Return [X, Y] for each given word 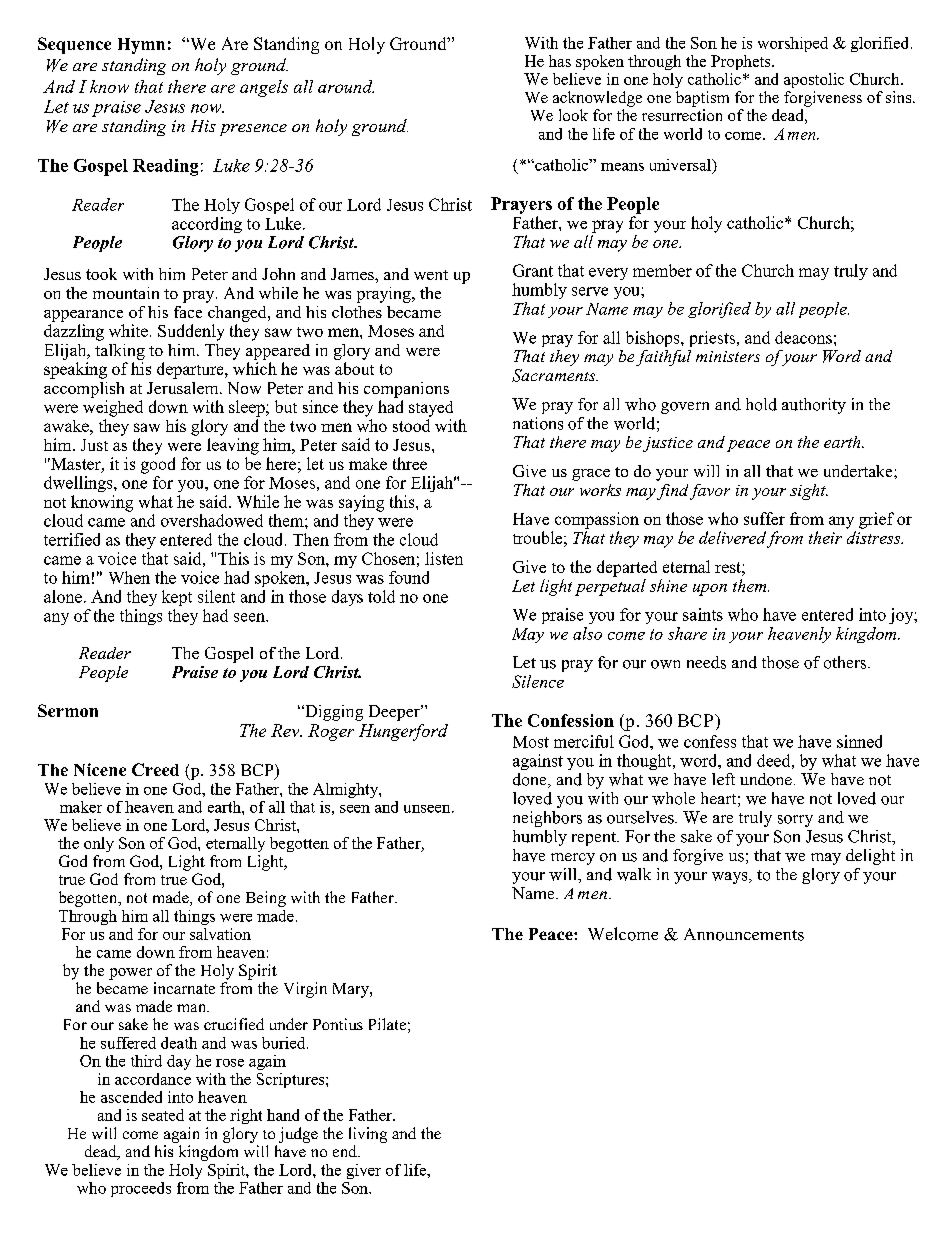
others [846, 662]
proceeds [141, 1189]
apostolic [814, 80]
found [409, 577]
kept [177, 598]
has [560, 61]
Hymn [141, 46]
